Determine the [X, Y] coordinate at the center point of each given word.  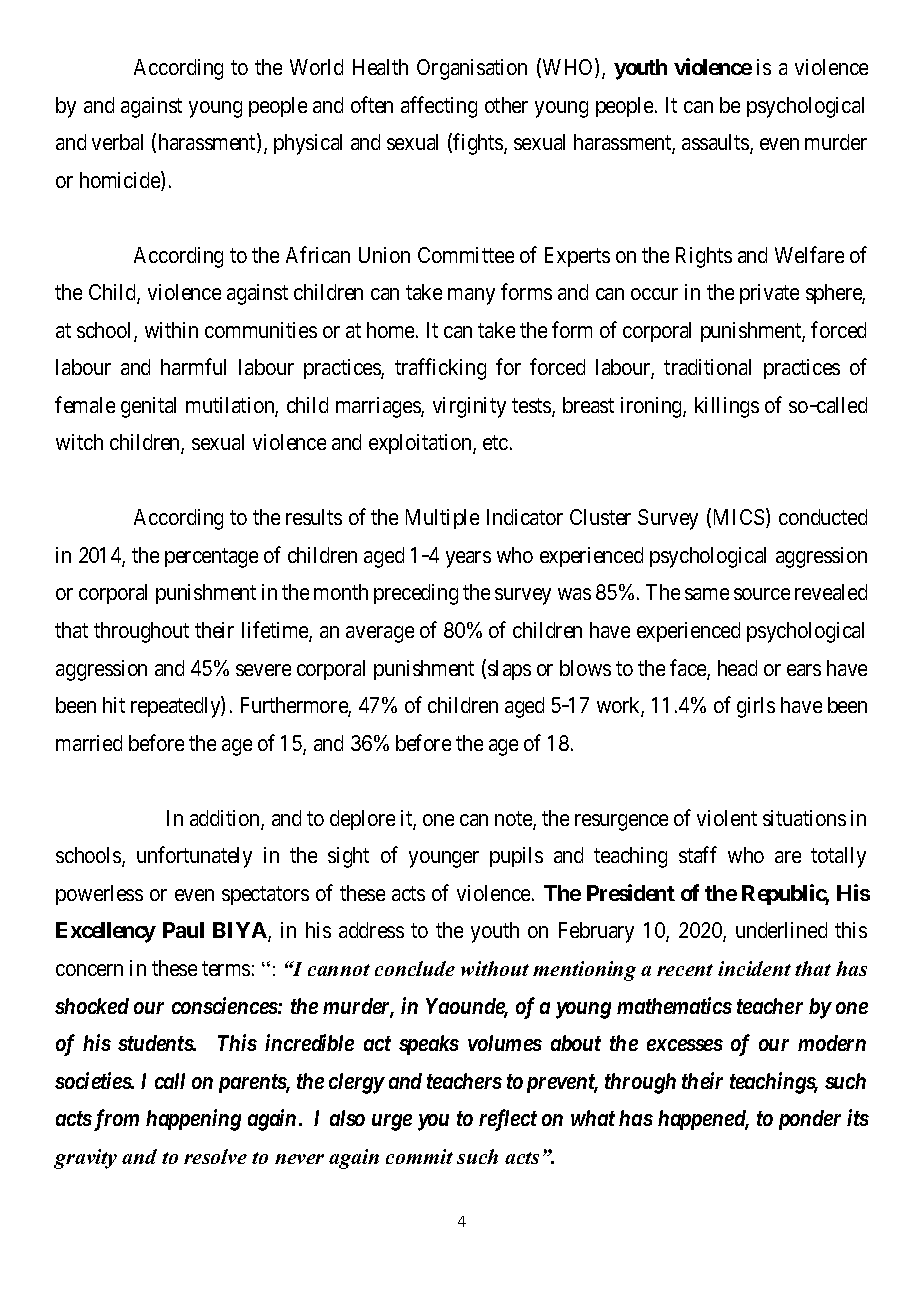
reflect [508, 1120]
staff [698, 854]
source [762, 594]
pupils [516, 857]
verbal [117, 142]
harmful [193, 367]
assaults [716, 143]
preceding [416, 594]
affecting [439, 107]
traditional [707, 367]
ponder [810, 1120]
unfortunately [194, 857]
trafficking [440, 369]
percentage [211, 558]
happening [193, 1120]
